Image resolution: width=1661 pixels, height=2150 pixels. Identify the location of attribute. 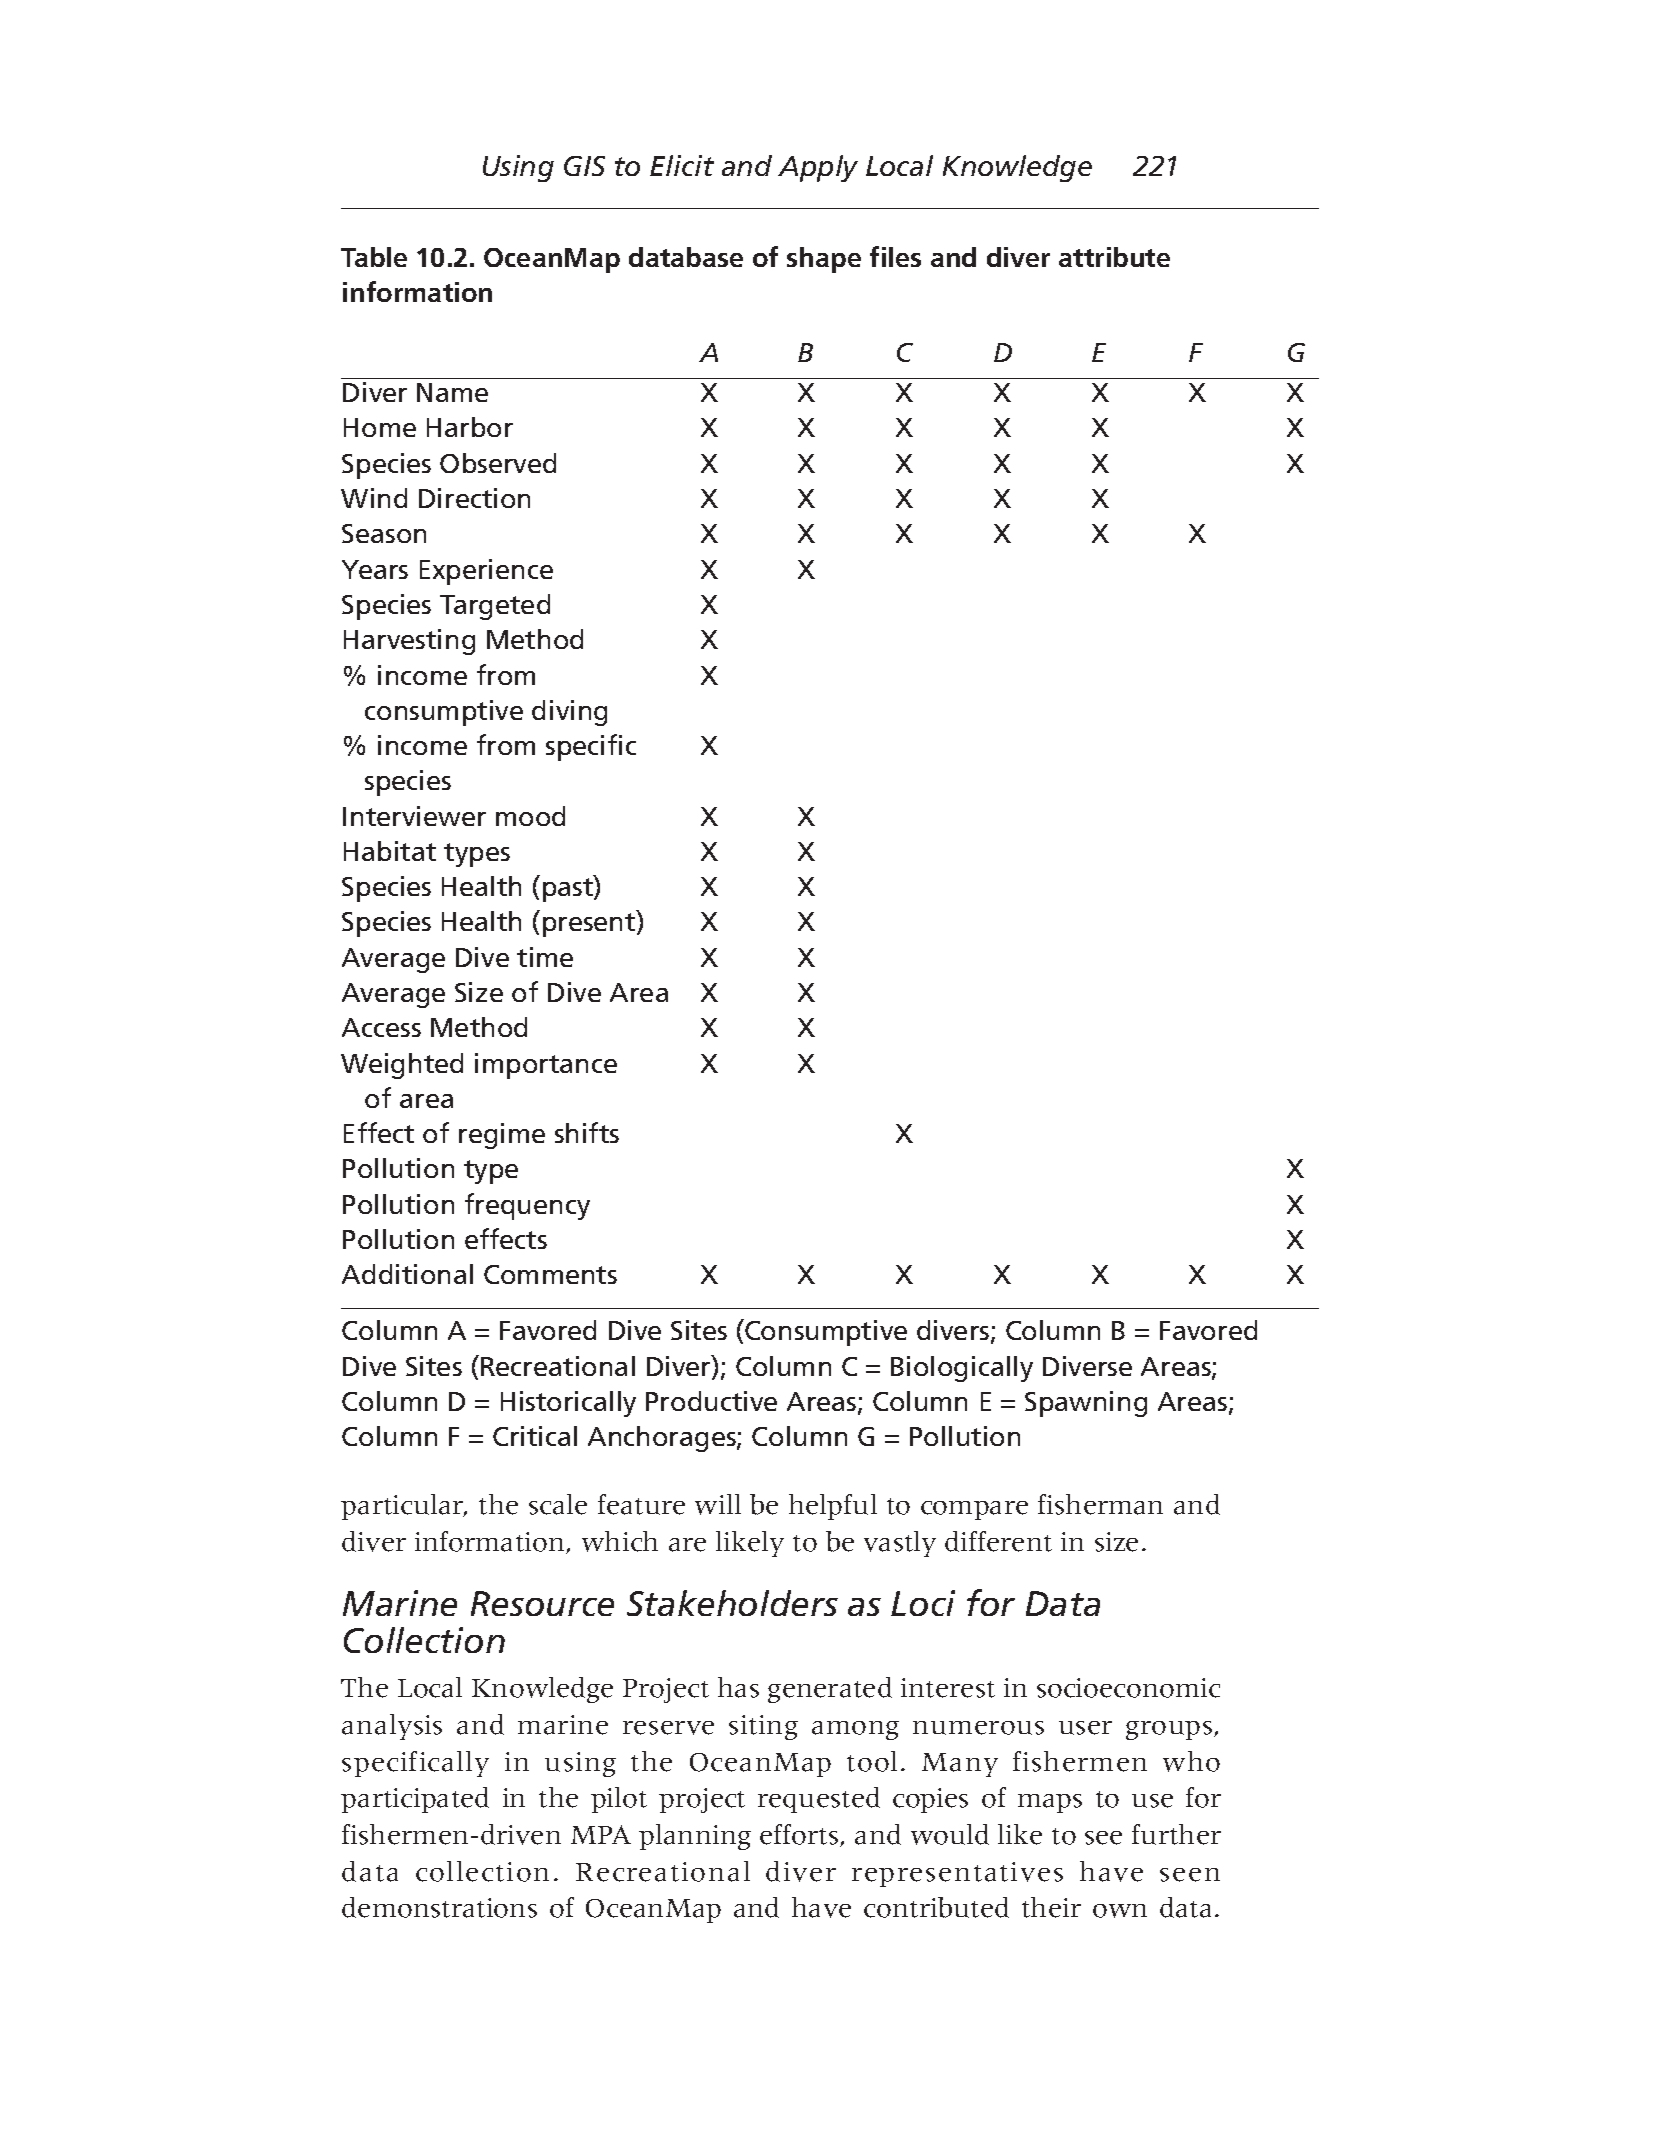
(1114, 257).
